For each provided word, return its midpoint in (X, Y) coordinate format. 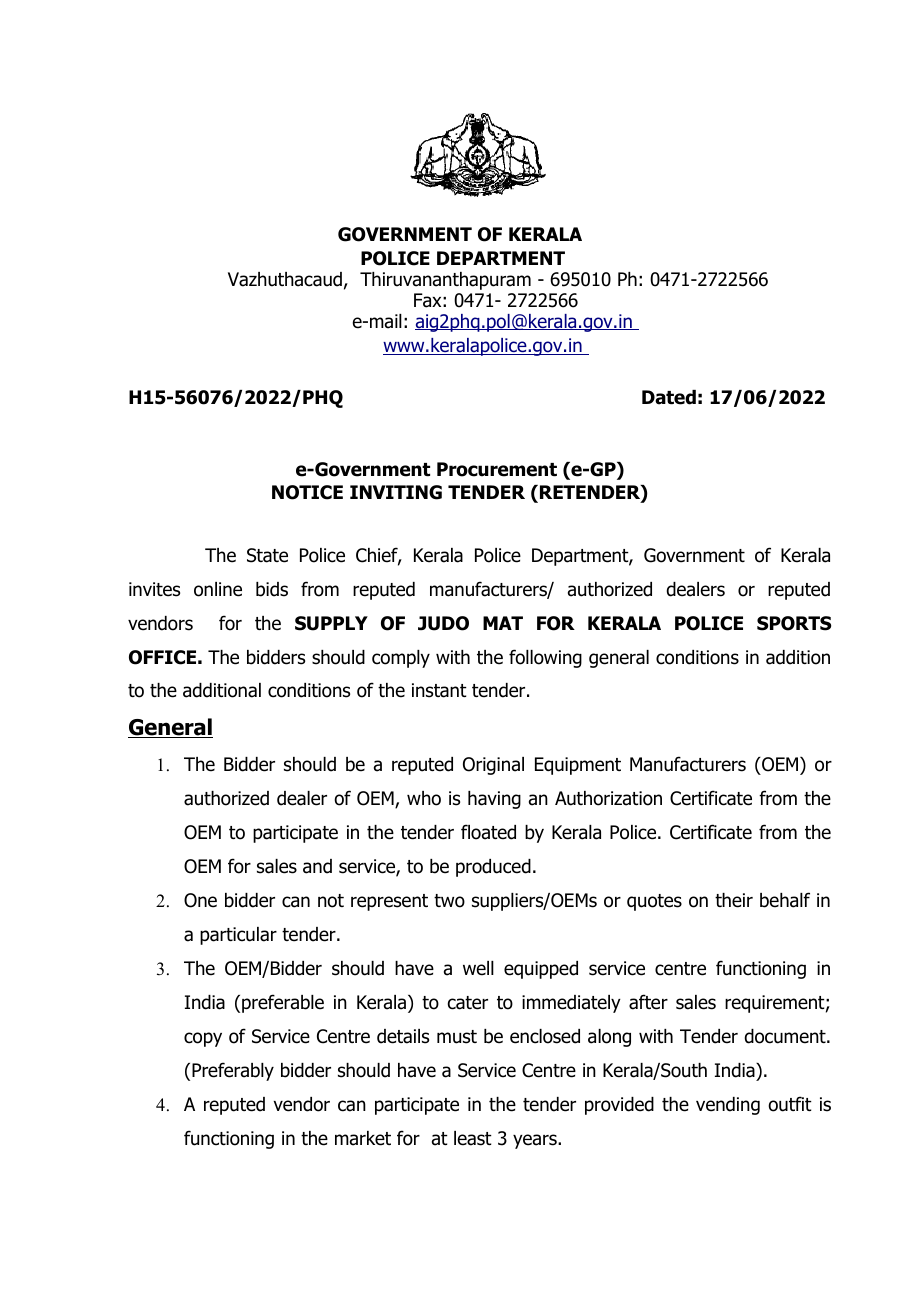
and (317, 866)
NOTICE (307, 492)
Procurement (497, 469)
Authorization (608, 798)
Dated (669, 397)
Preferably (233, 1071)
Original (493, 766)
